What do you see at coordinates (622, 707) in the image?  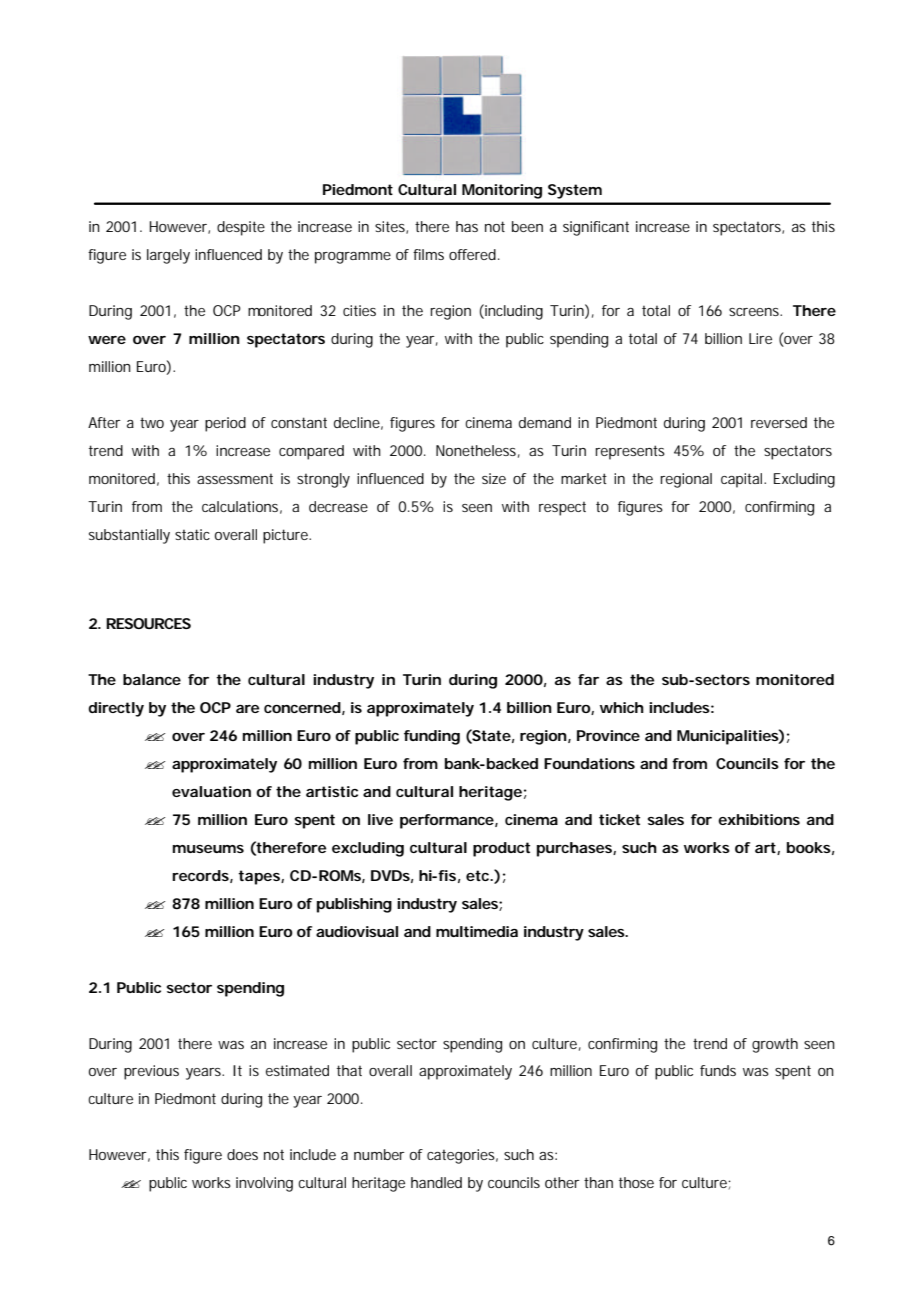 I see `which` at bounding box center [622, 707].
